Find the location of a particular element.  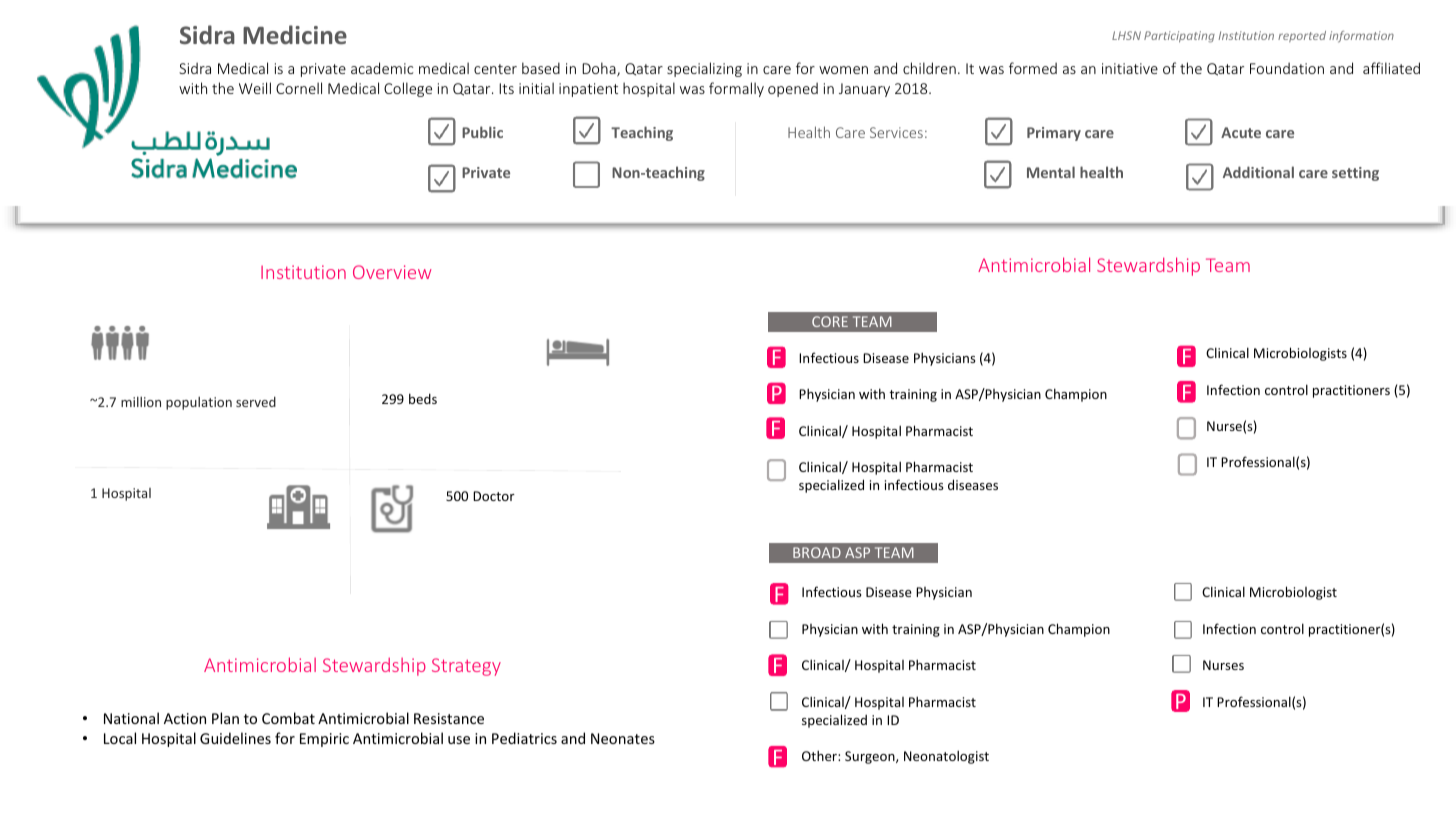

Medicine is located at coordinates (295, 34).
